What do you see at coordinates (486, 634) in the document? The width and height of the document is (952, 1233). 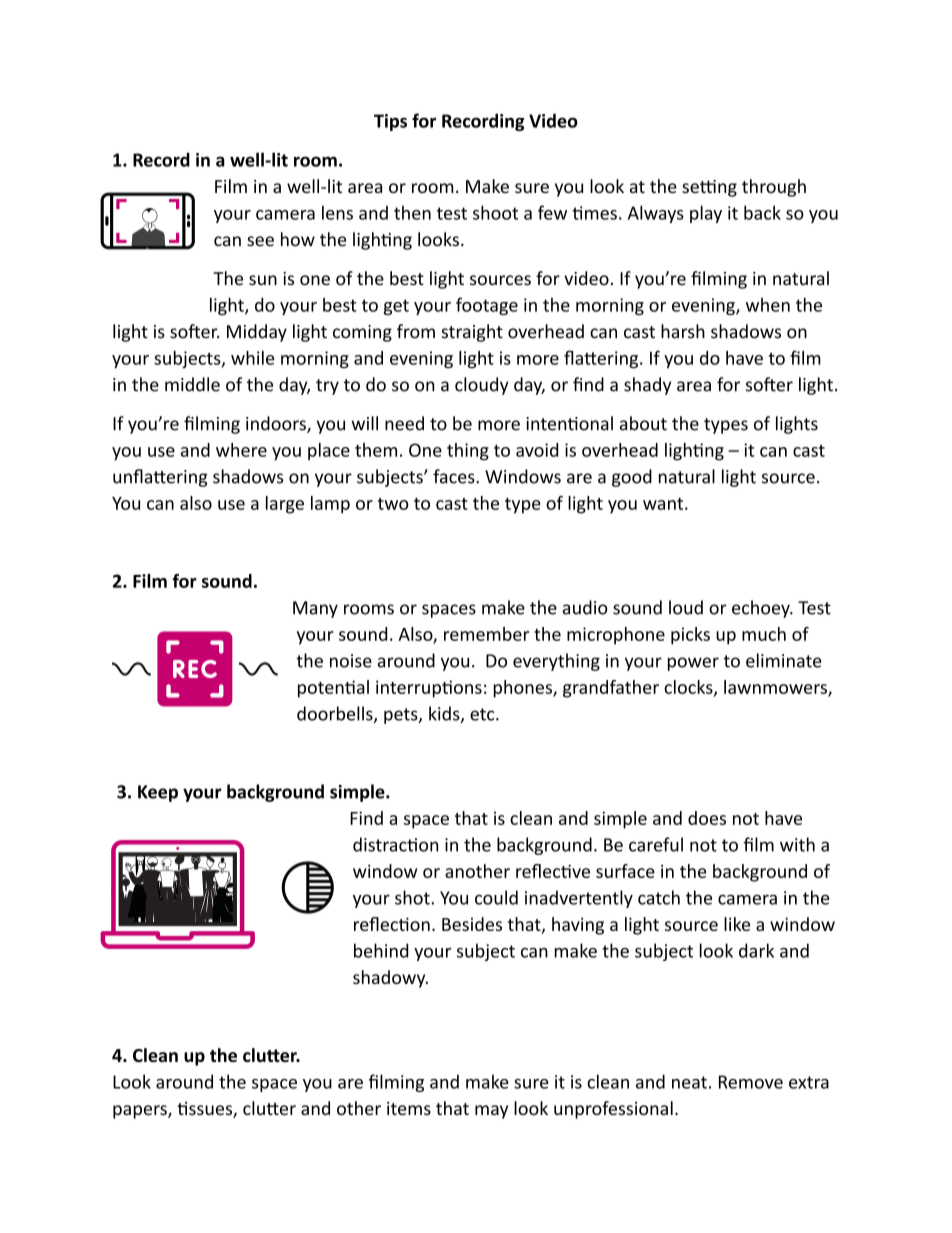 I see `remember` at bounding box center [486, 634].
